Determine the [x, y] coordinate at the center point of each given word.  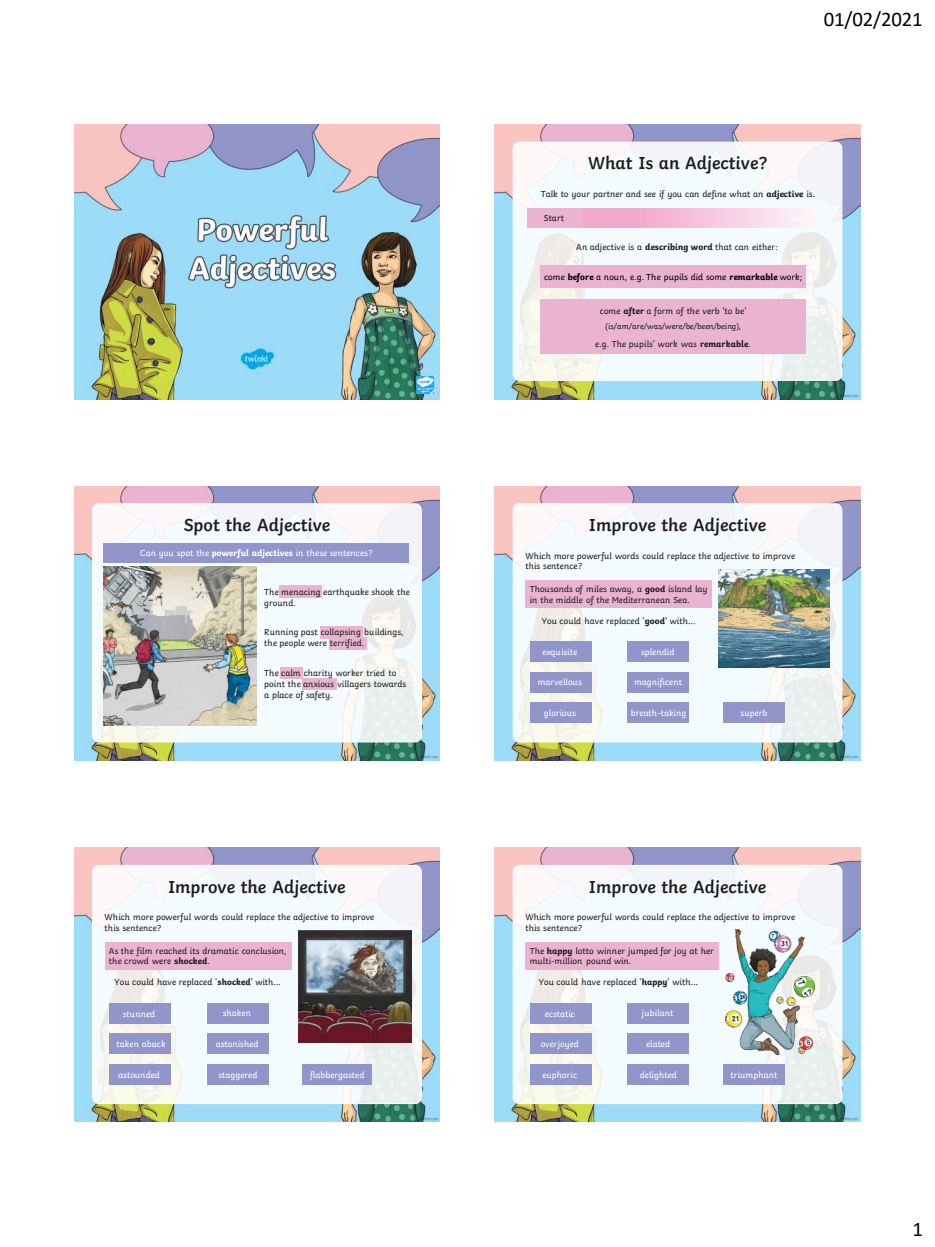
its [194, 951]
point [274, 686]
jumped [642, 951]
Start [554, 218]
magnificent [658, 682]
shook [382, 591]
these [317, 553]
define [714, 194]
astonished [237, 1044]
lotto [585, 950]
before [581, 277]
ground [279, 604]
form [663, 311]
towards [390, 683]
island [680, 588]
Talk [549, 193]
